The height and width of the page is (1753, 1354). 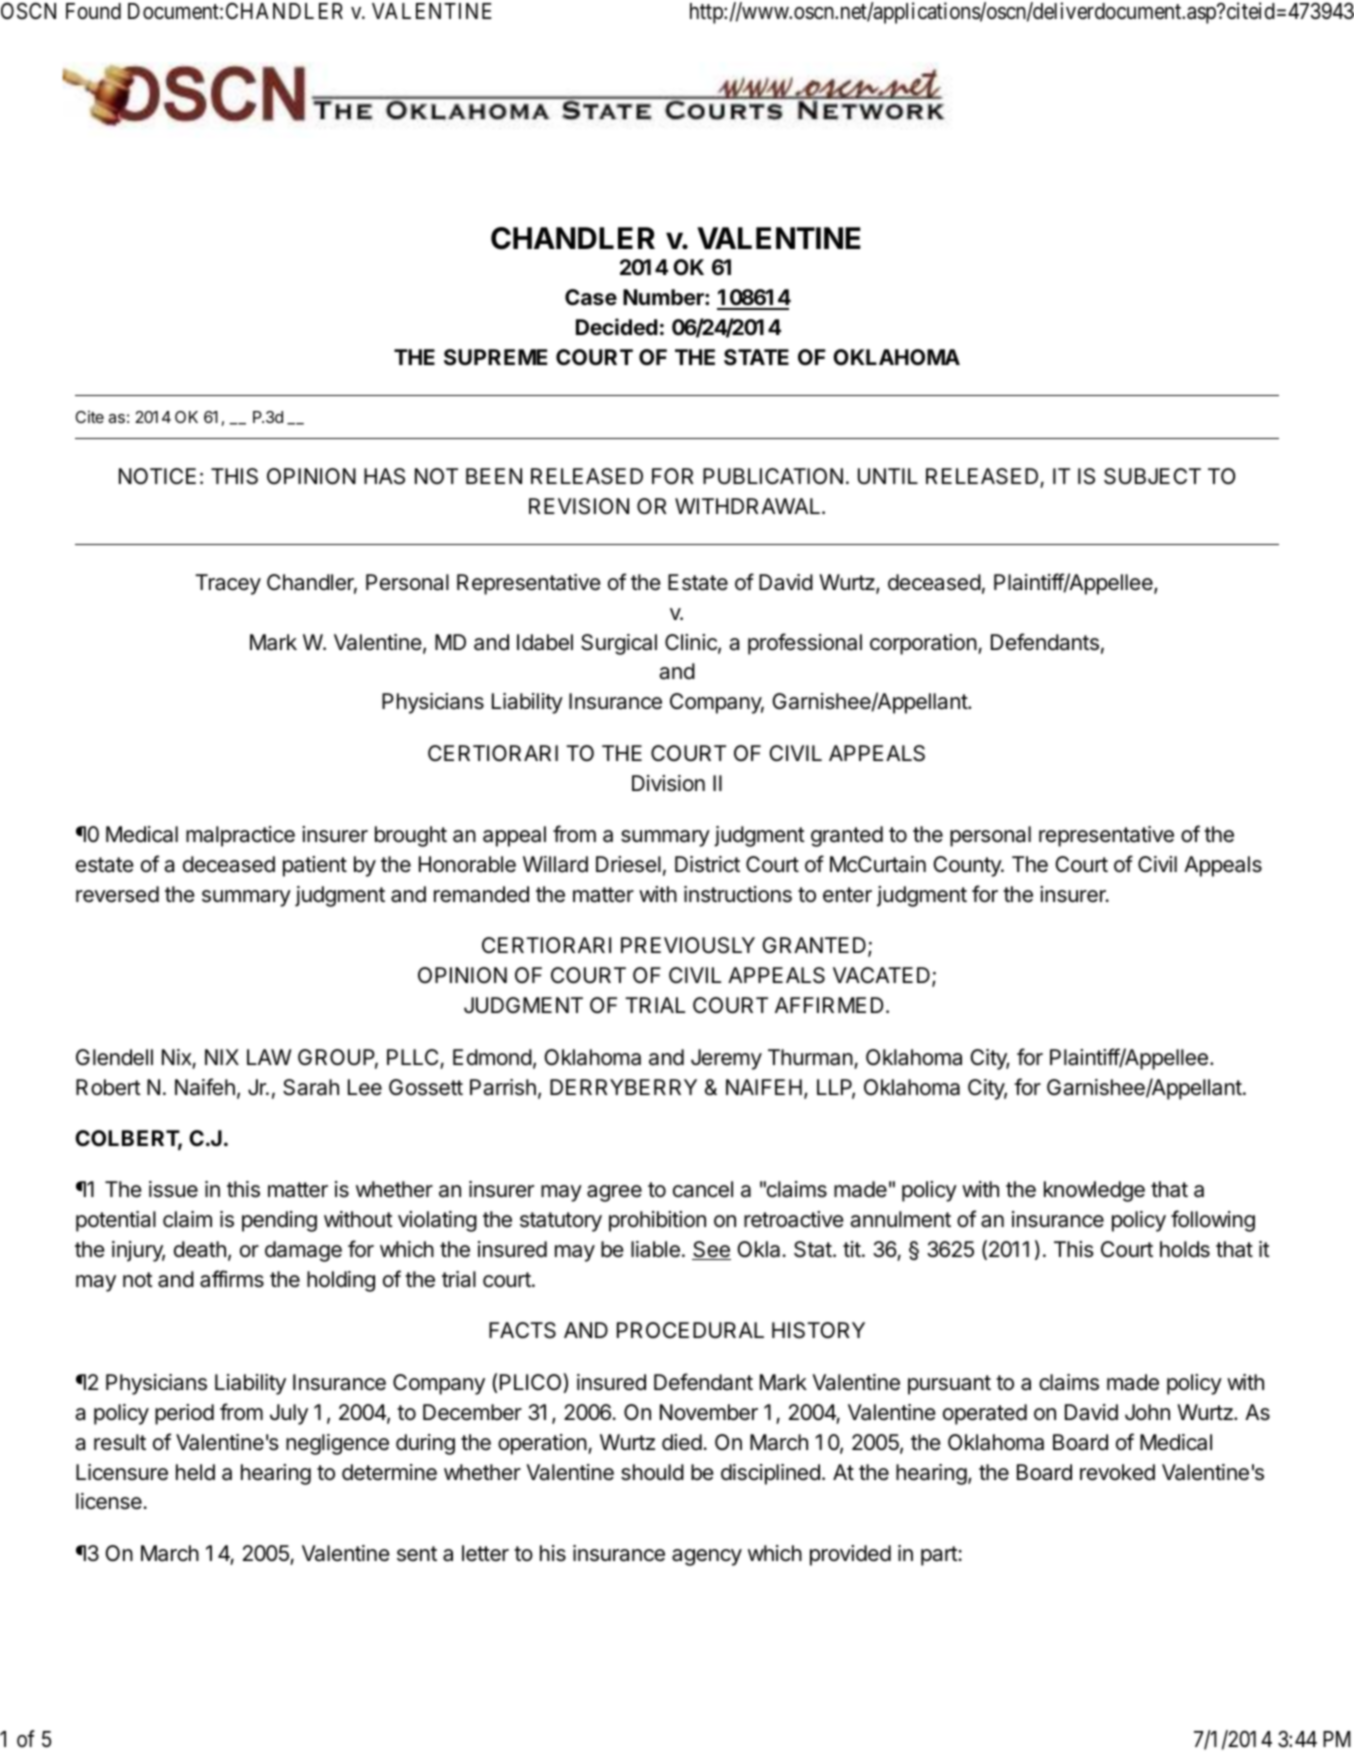 What do you see at coordinates (195, 1472) in the page?
I see `held` at bounding box center [195, 1472].
